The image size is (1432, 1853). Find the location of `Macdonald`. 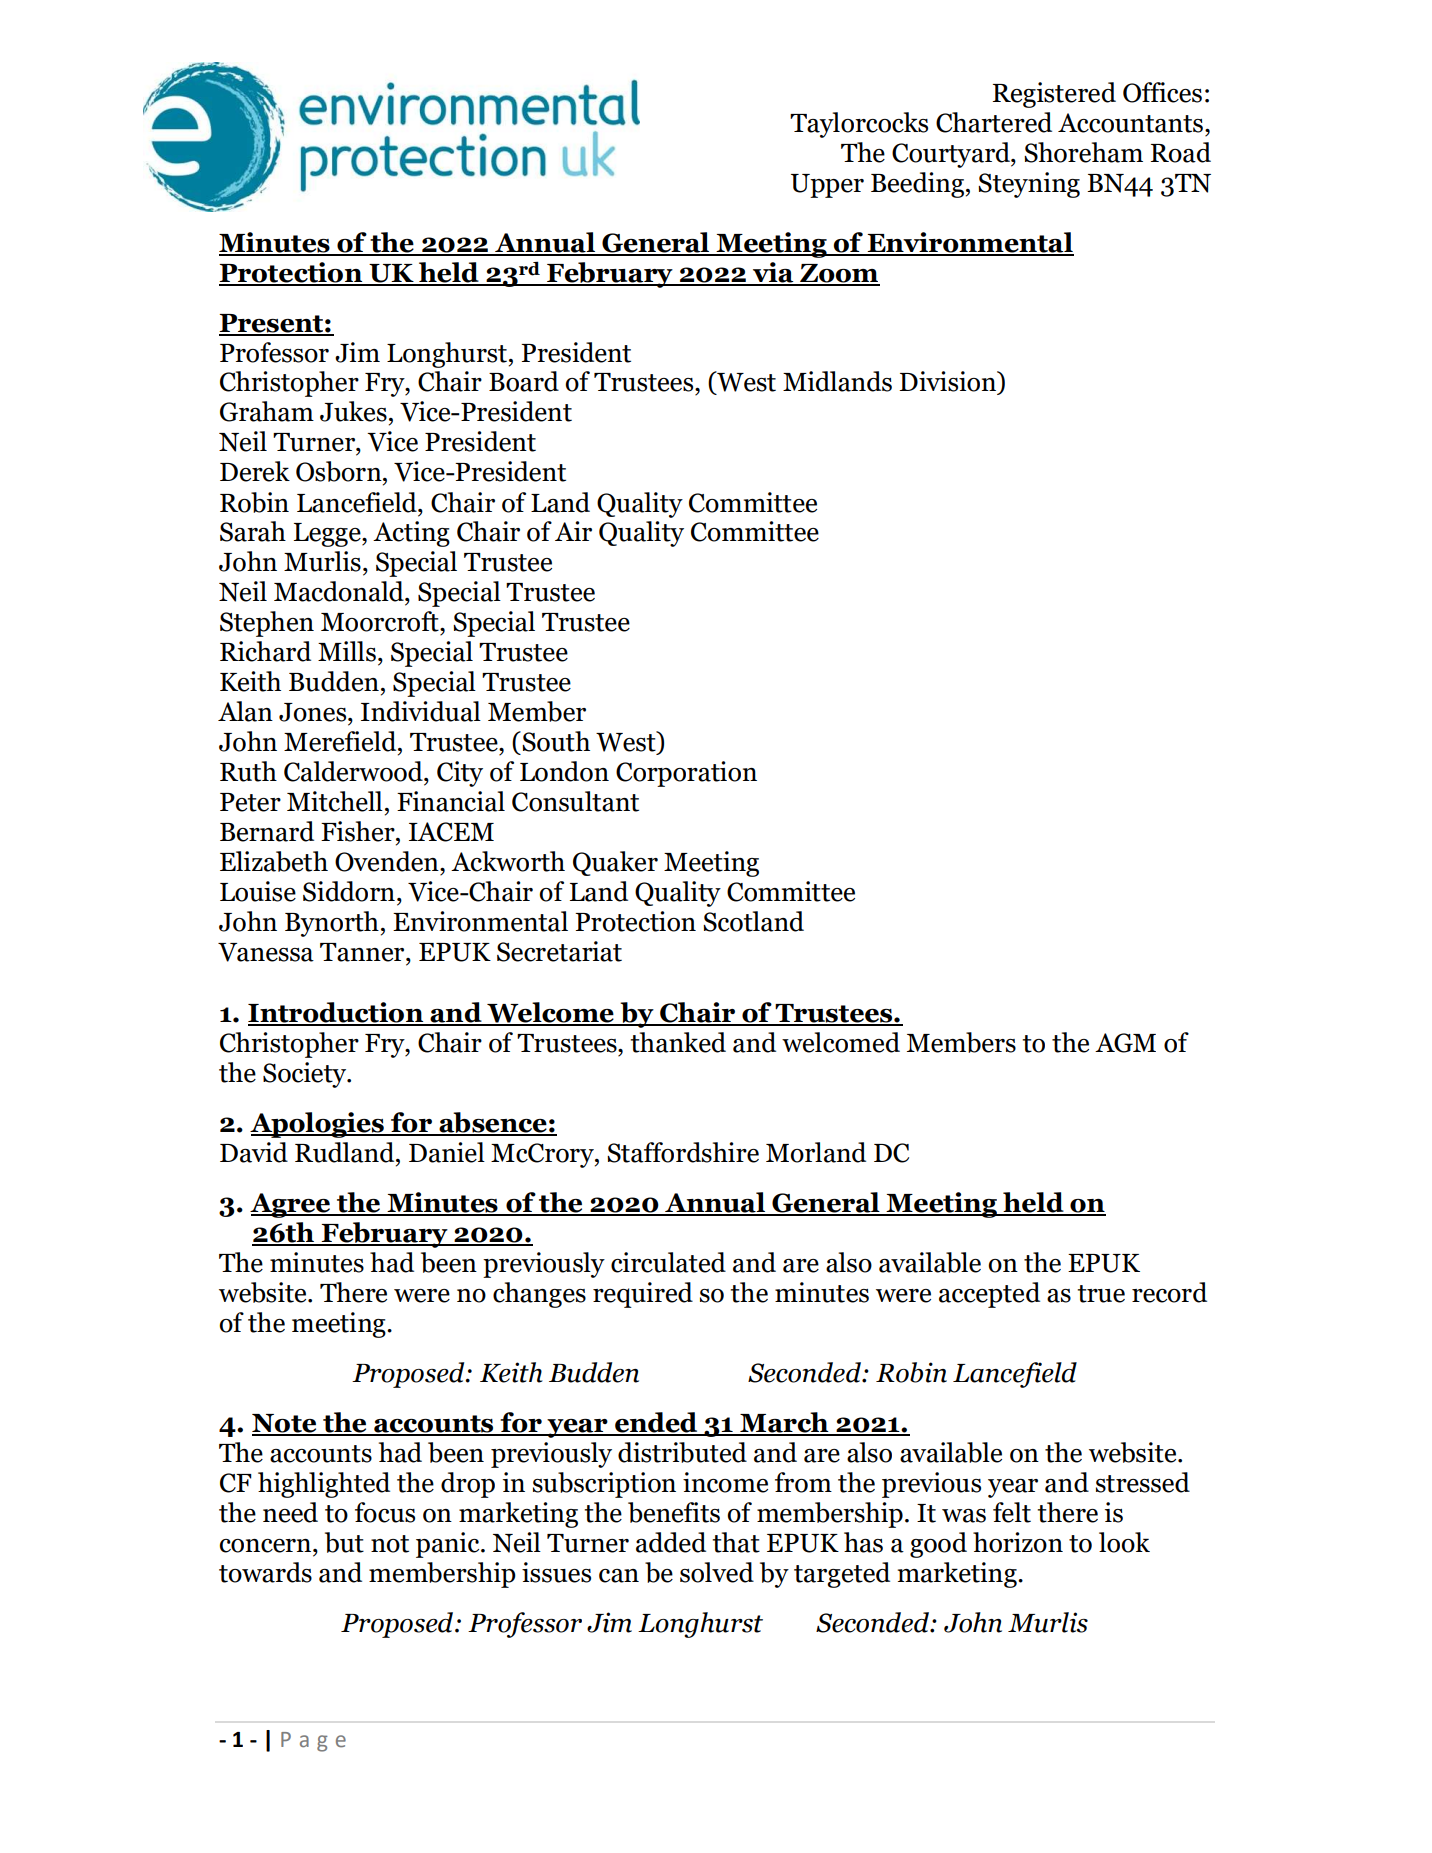

Macdonald is located at coordinates (340, 591).
